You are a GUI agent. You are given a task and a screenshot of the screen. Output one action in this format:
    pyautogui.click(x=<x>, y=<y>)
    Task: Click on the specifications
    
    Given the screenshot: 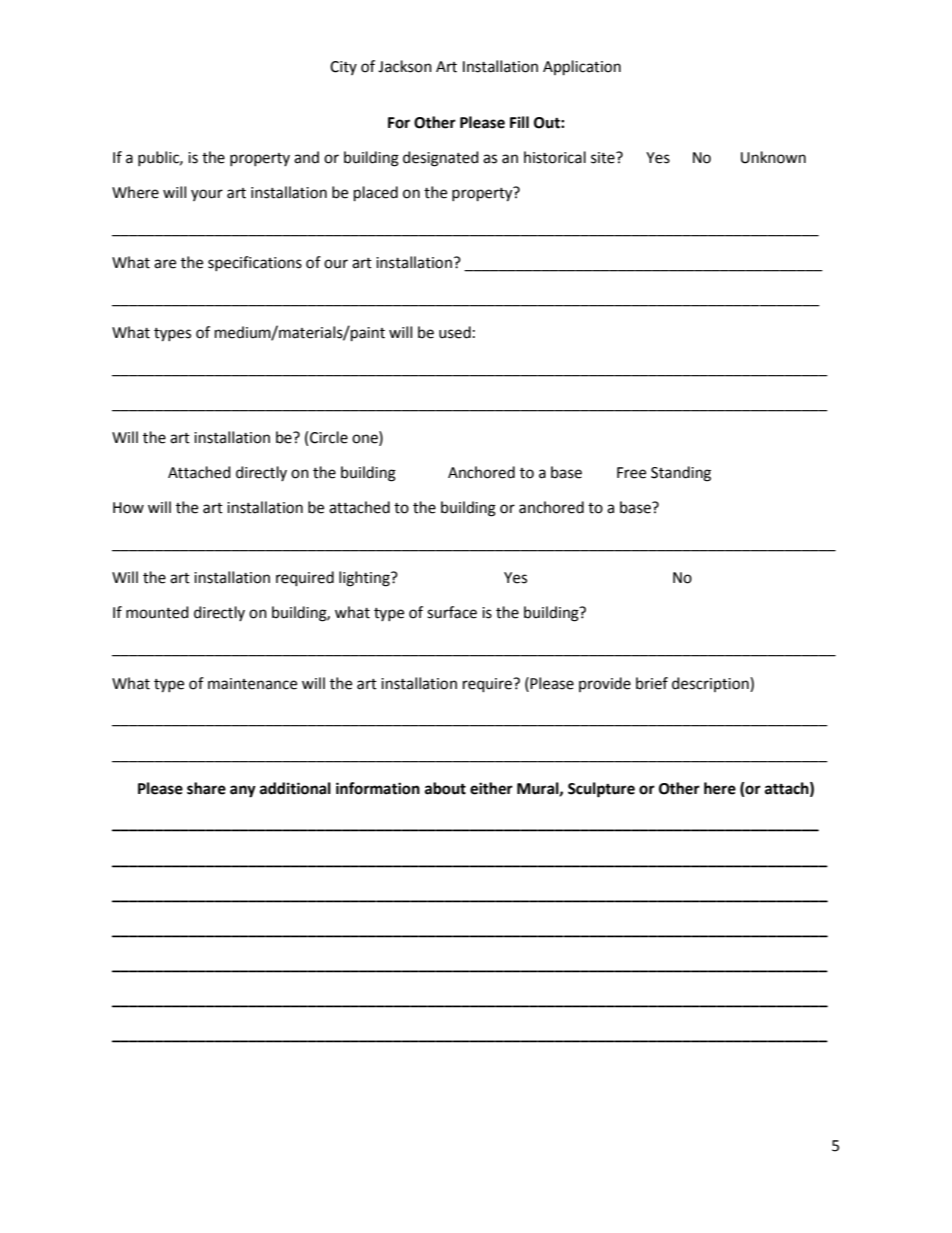 What is the action you would take?
    pyautogui.click(x=255, y=263)
